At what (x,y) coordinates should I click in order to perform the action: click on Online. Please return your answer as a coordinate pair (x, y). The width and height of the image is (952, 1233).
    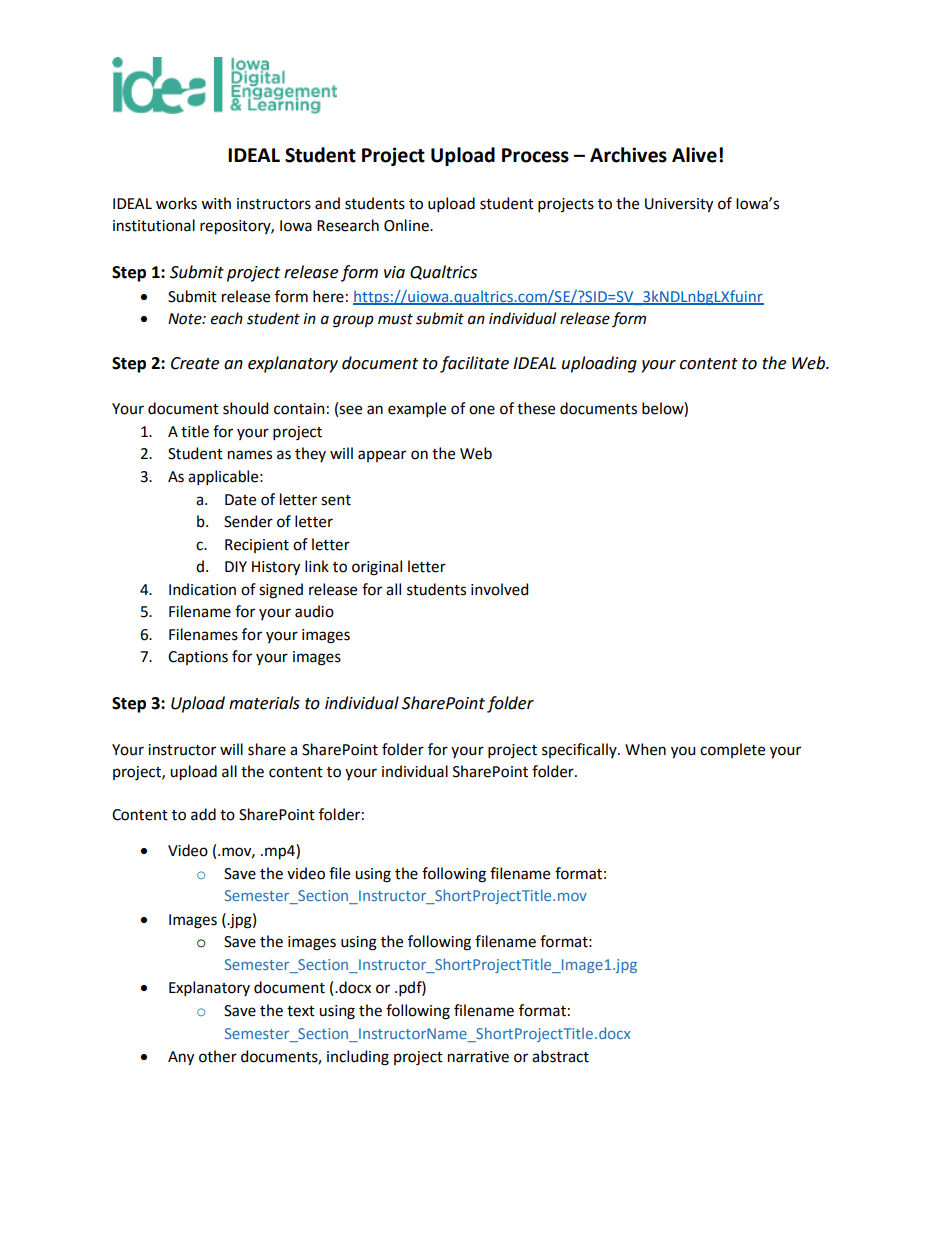
    Looking at the image, I should click on (407, 225).
